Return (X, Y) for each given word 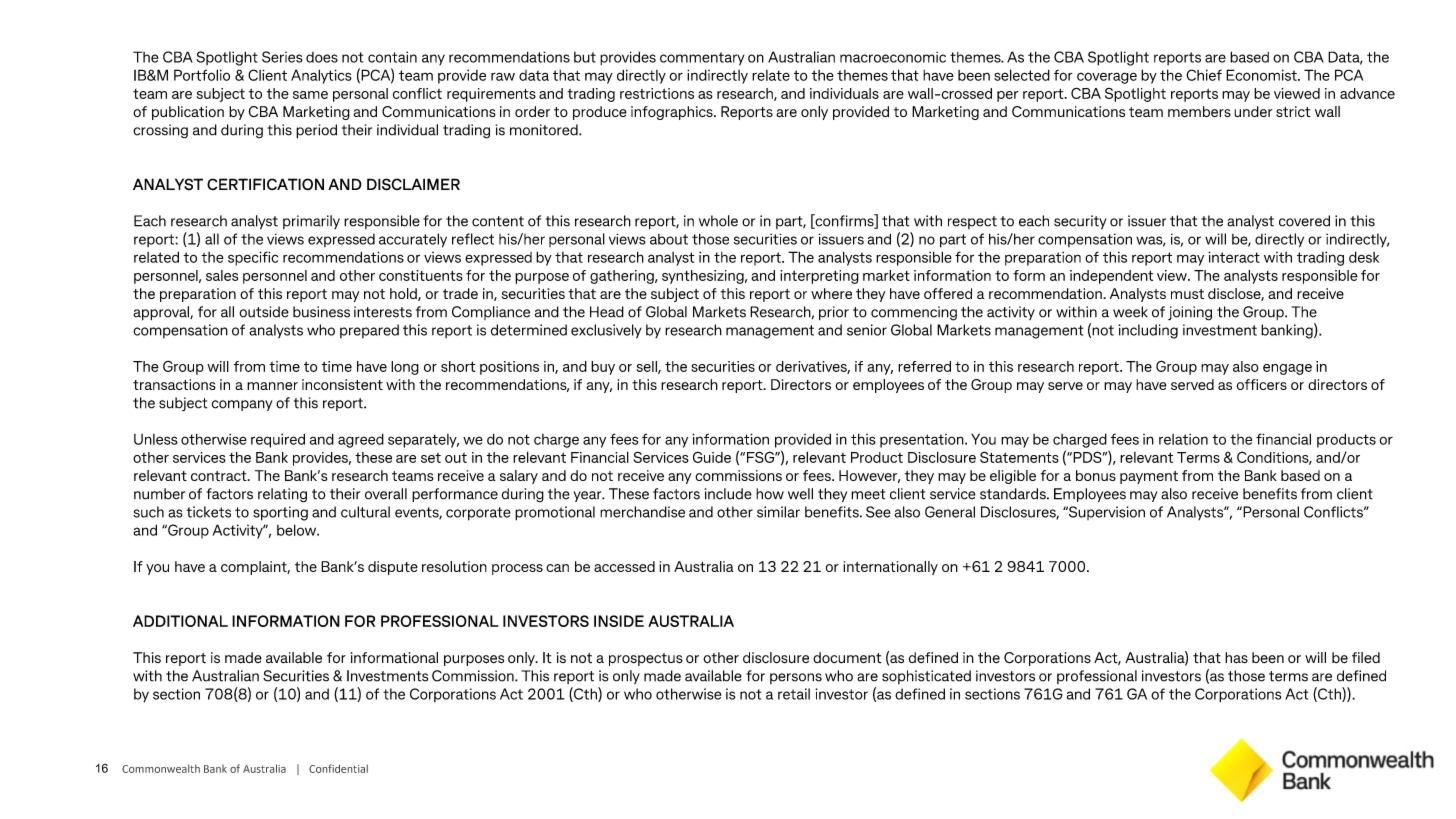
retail (794, 694)
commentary (702, 59)
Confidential (338, 768)
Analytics (321, 76)
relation (1183, 439)
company (241, 405)
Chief (1204, 75)
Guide (712, 457)
